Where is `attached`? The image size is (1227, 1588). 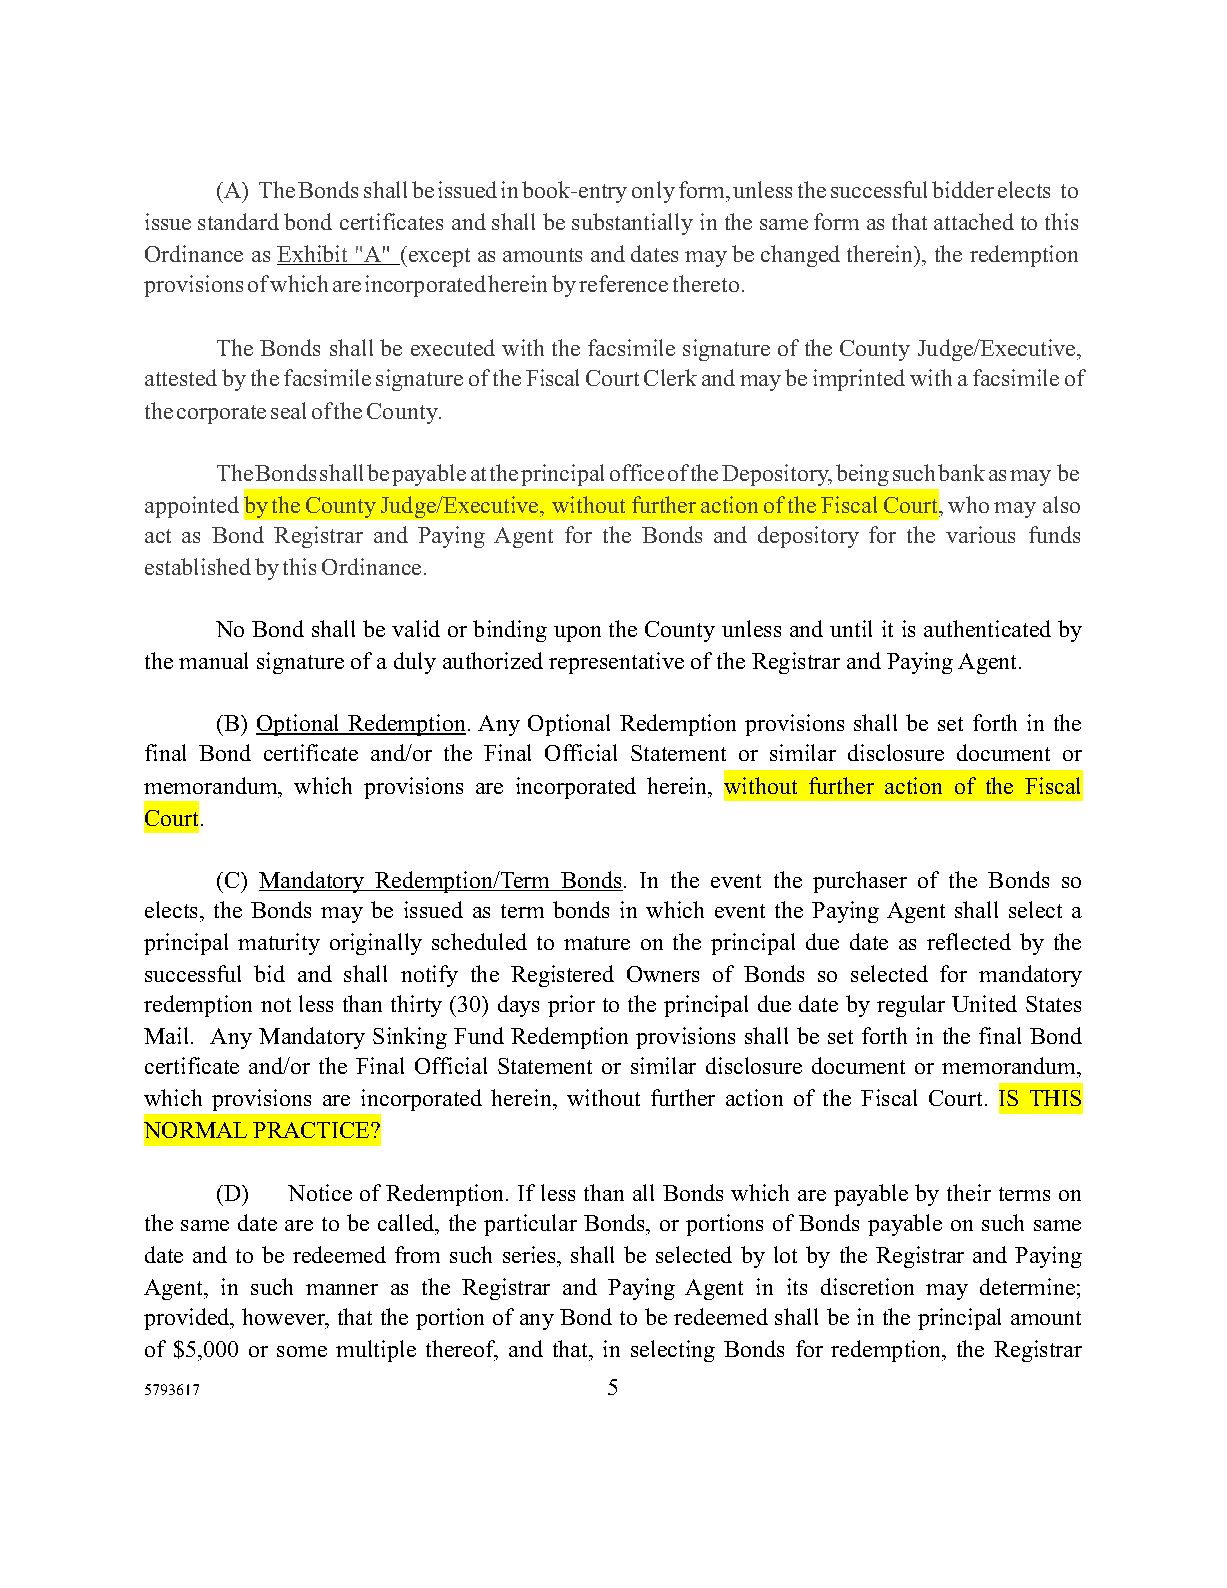 attached is located at coordinates (974, 221).
